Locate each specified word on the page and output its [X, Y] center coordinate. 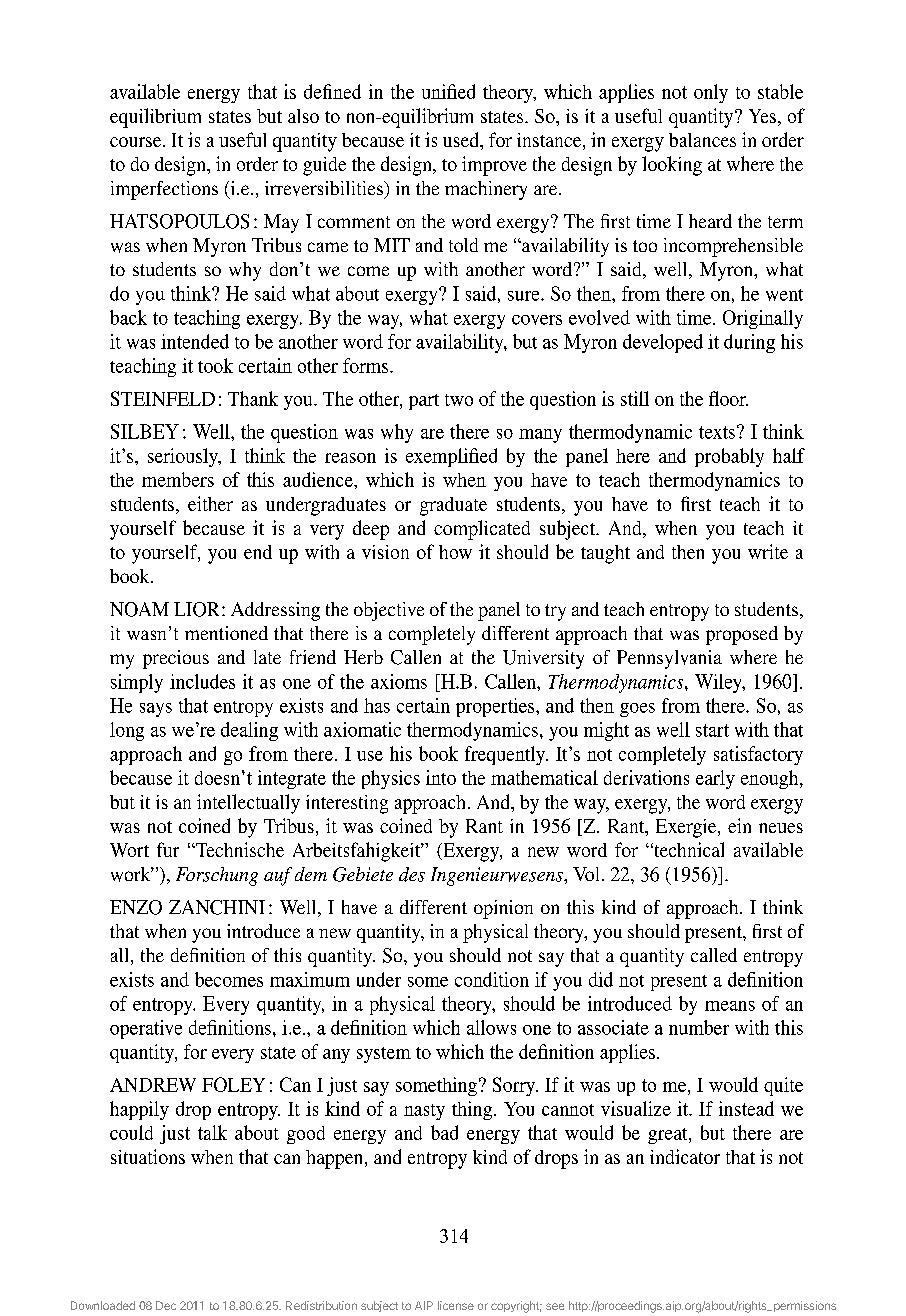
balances [702, 140]
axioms [399, 681]
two [459, 400]
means [730, 1006]
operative [146, 1029]
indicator [685, 1156]
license [456, 1305]
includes [202, 681]
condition [492, 979]
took [215, 365]
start [712, 730]
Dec [166, 1305]
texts [717, 432]
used [462, 139]
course [137, 142]
